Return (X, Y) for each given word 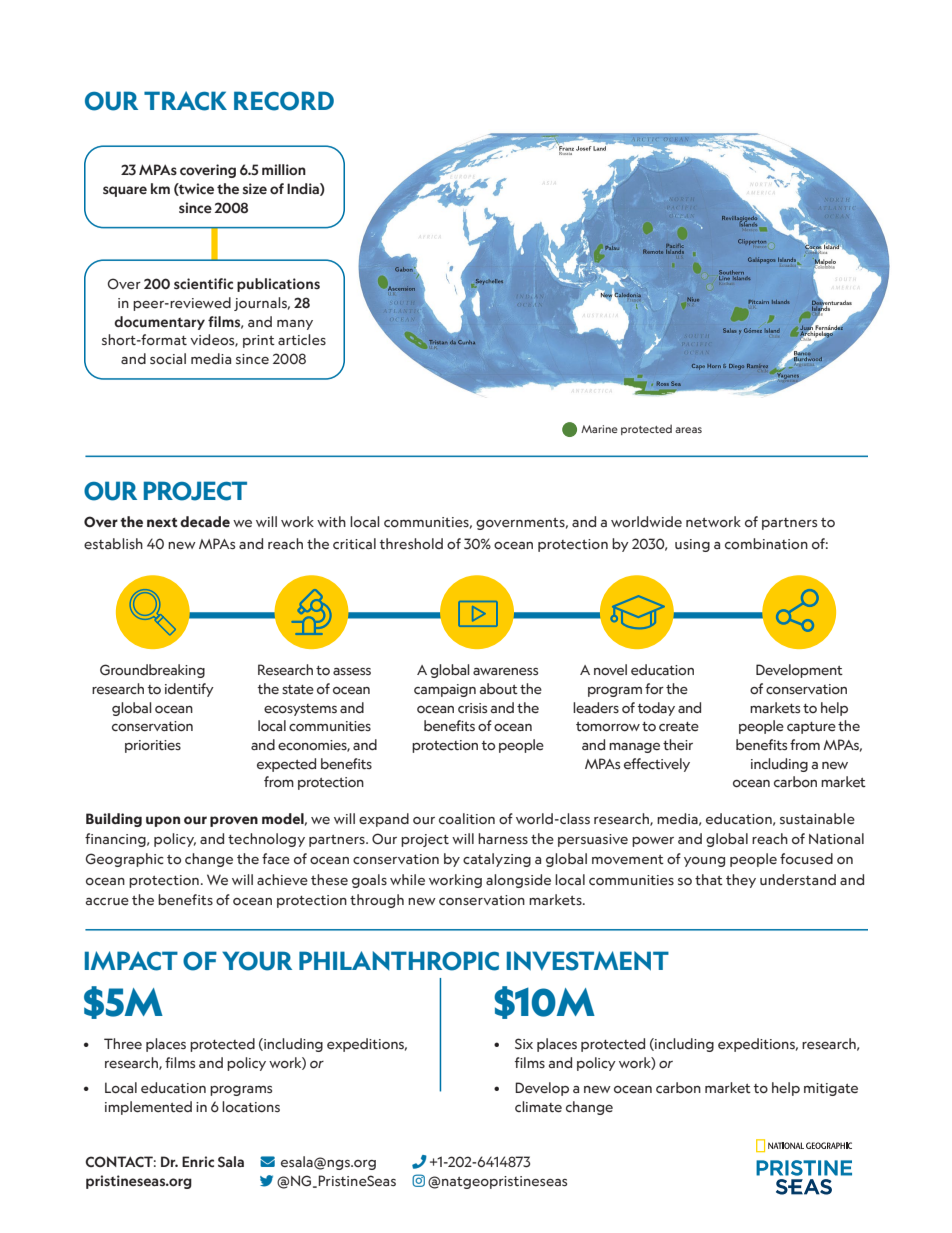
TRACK (185, 101)
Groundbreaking (152, 671)
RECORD (284, 101)
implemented (148, 1108)
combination (766, 543)
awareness (505, 671)
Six (524, 1043)
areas (688, 430)
